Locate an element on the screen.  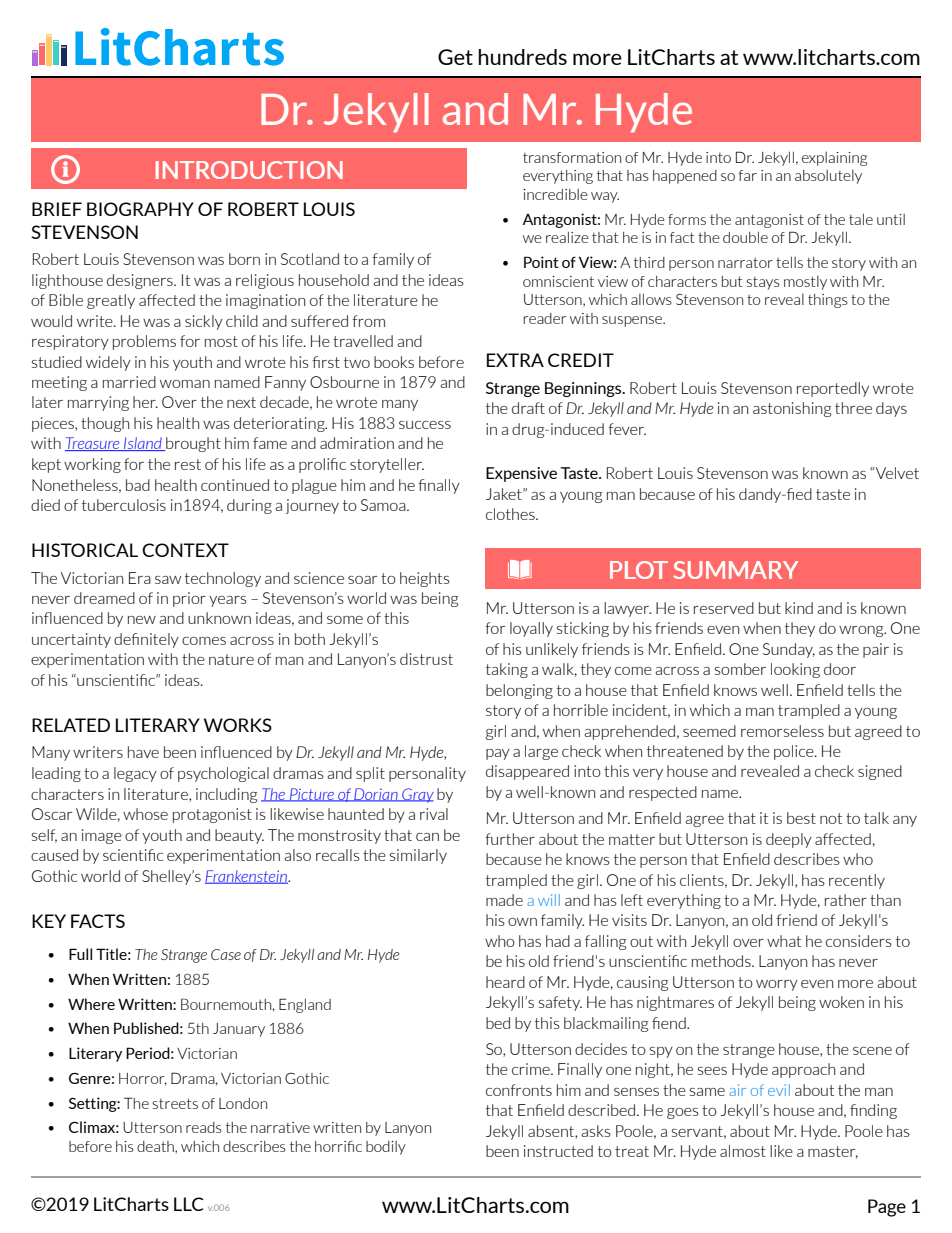
Island is located at coordinates (143, 444).
